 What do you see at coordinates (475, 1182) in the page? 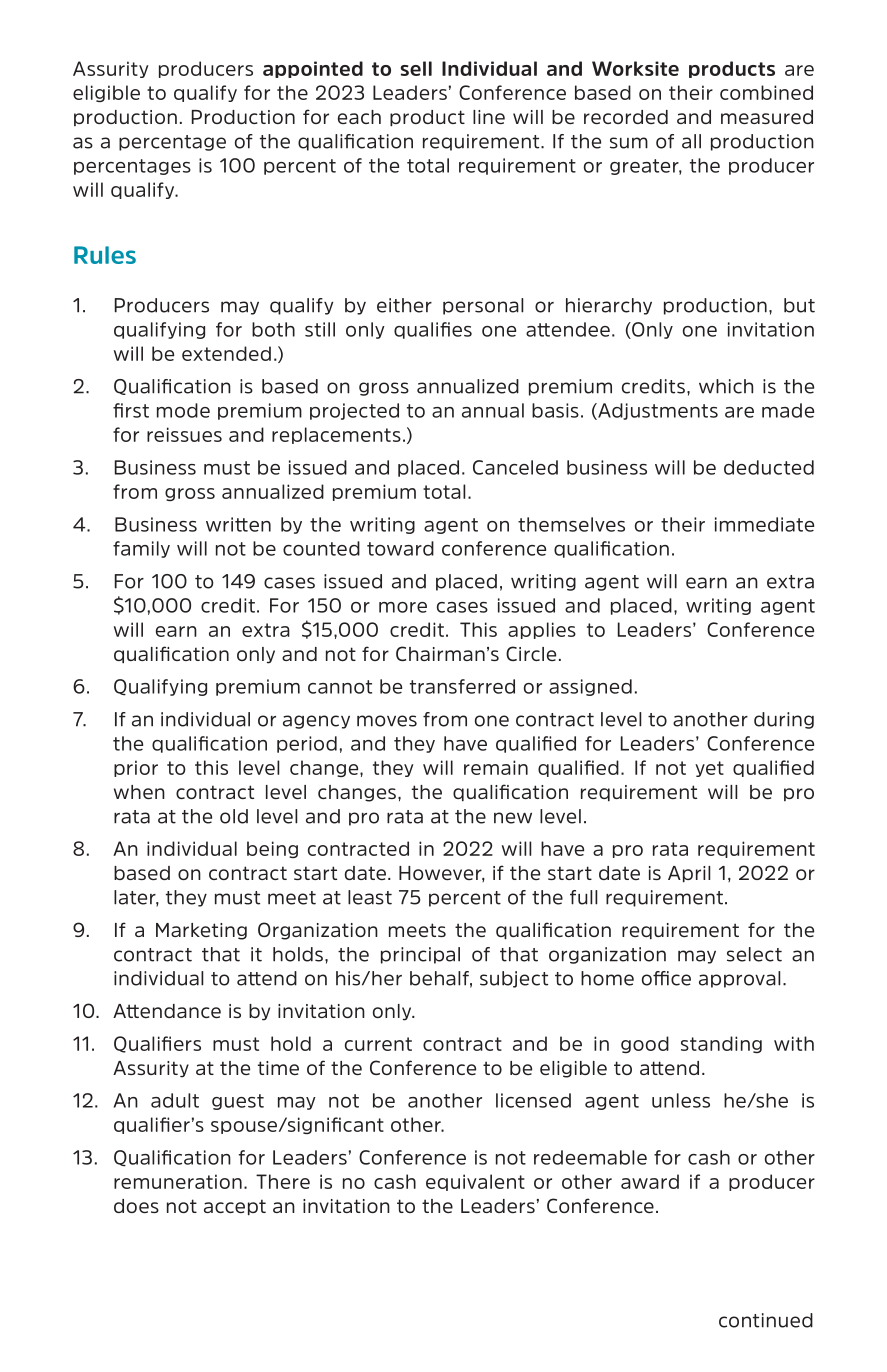
I see `equivalent` at bounding box center [475, 1182].
